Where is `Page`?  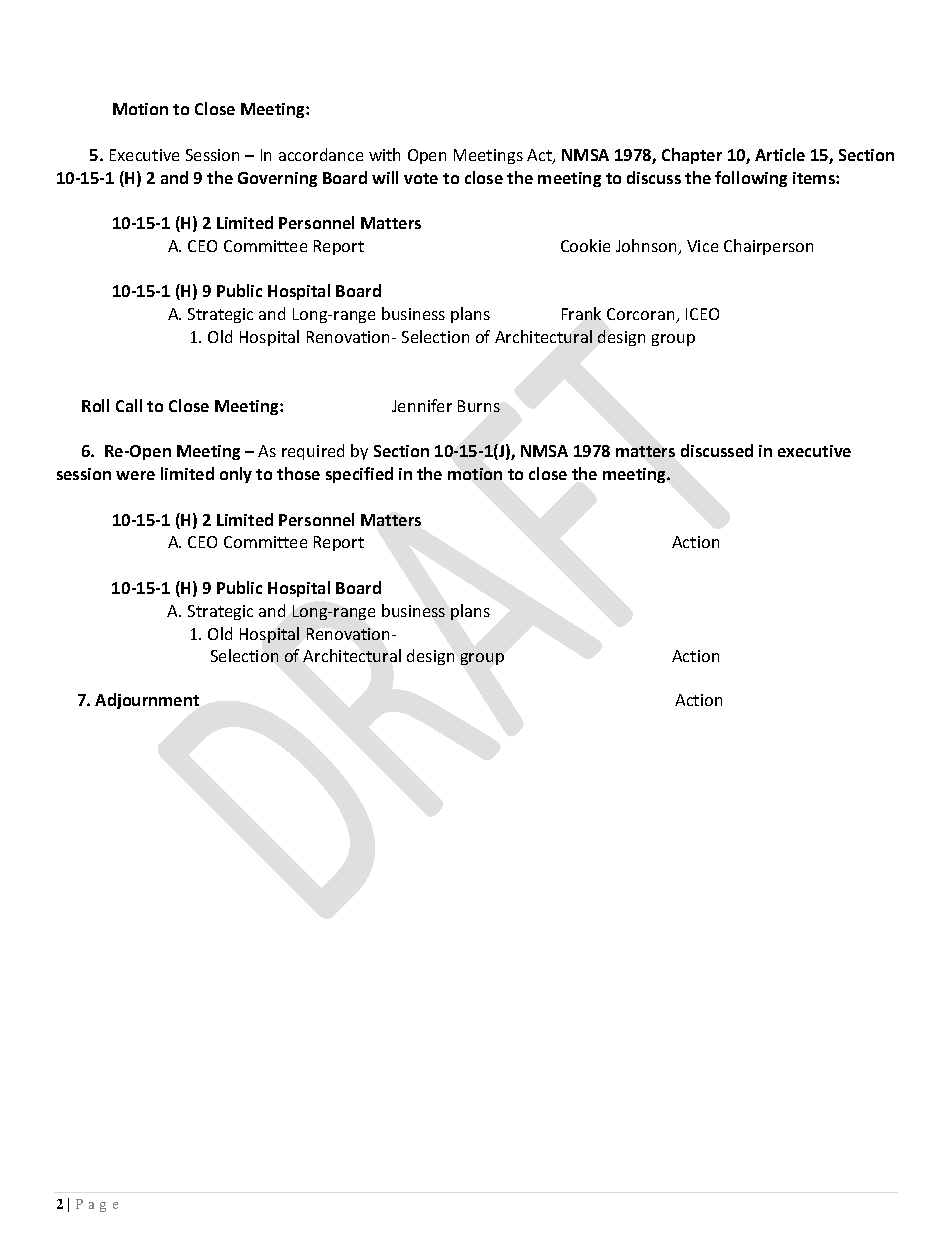
Page is located at coordinates (97, 1205).
